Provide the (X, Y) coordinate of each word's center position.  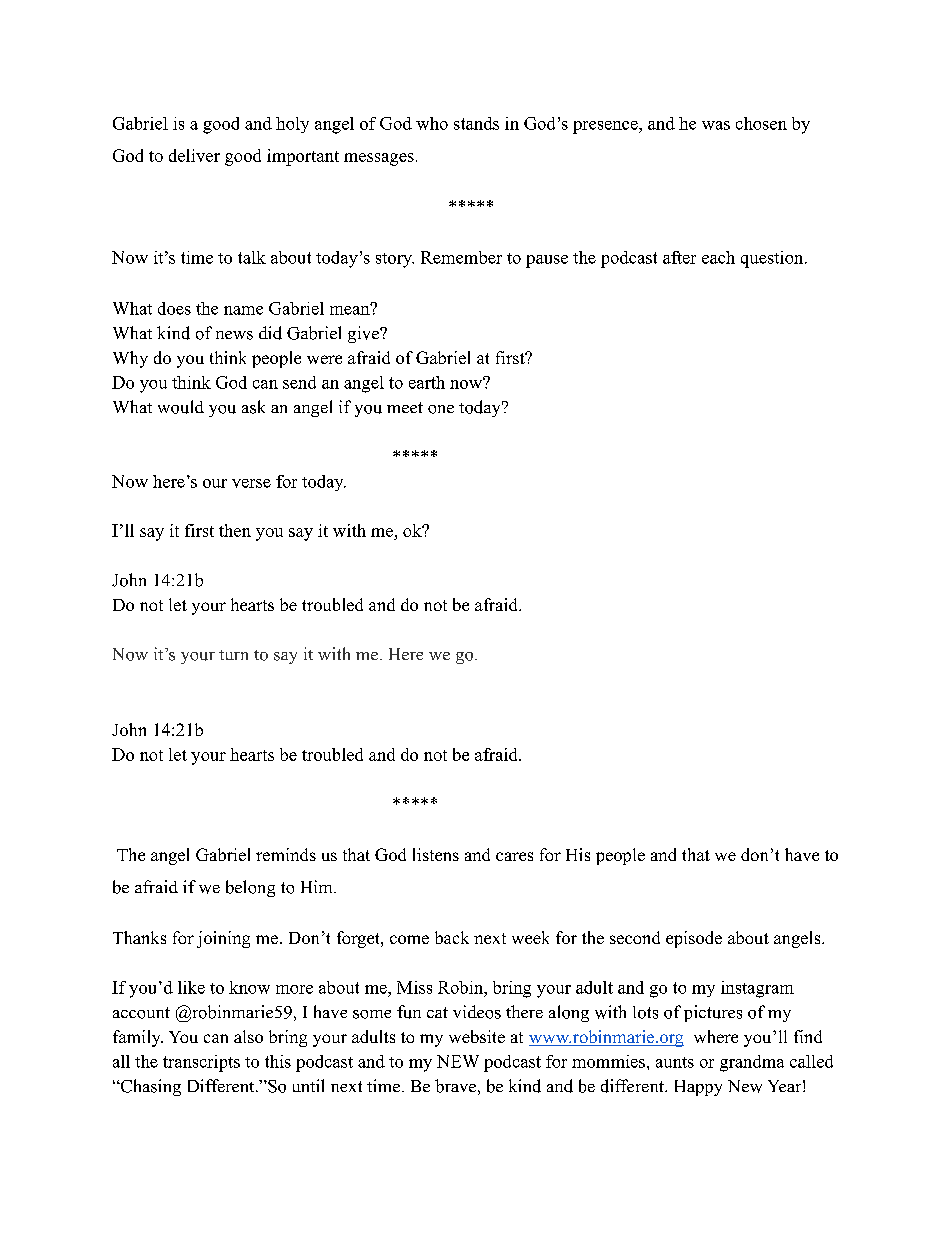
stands (476, 123)
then (235, 530)
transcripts (201, 1063)
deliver (194, 155)
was (716, 125)
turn (233, 655)
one (441, 409)
